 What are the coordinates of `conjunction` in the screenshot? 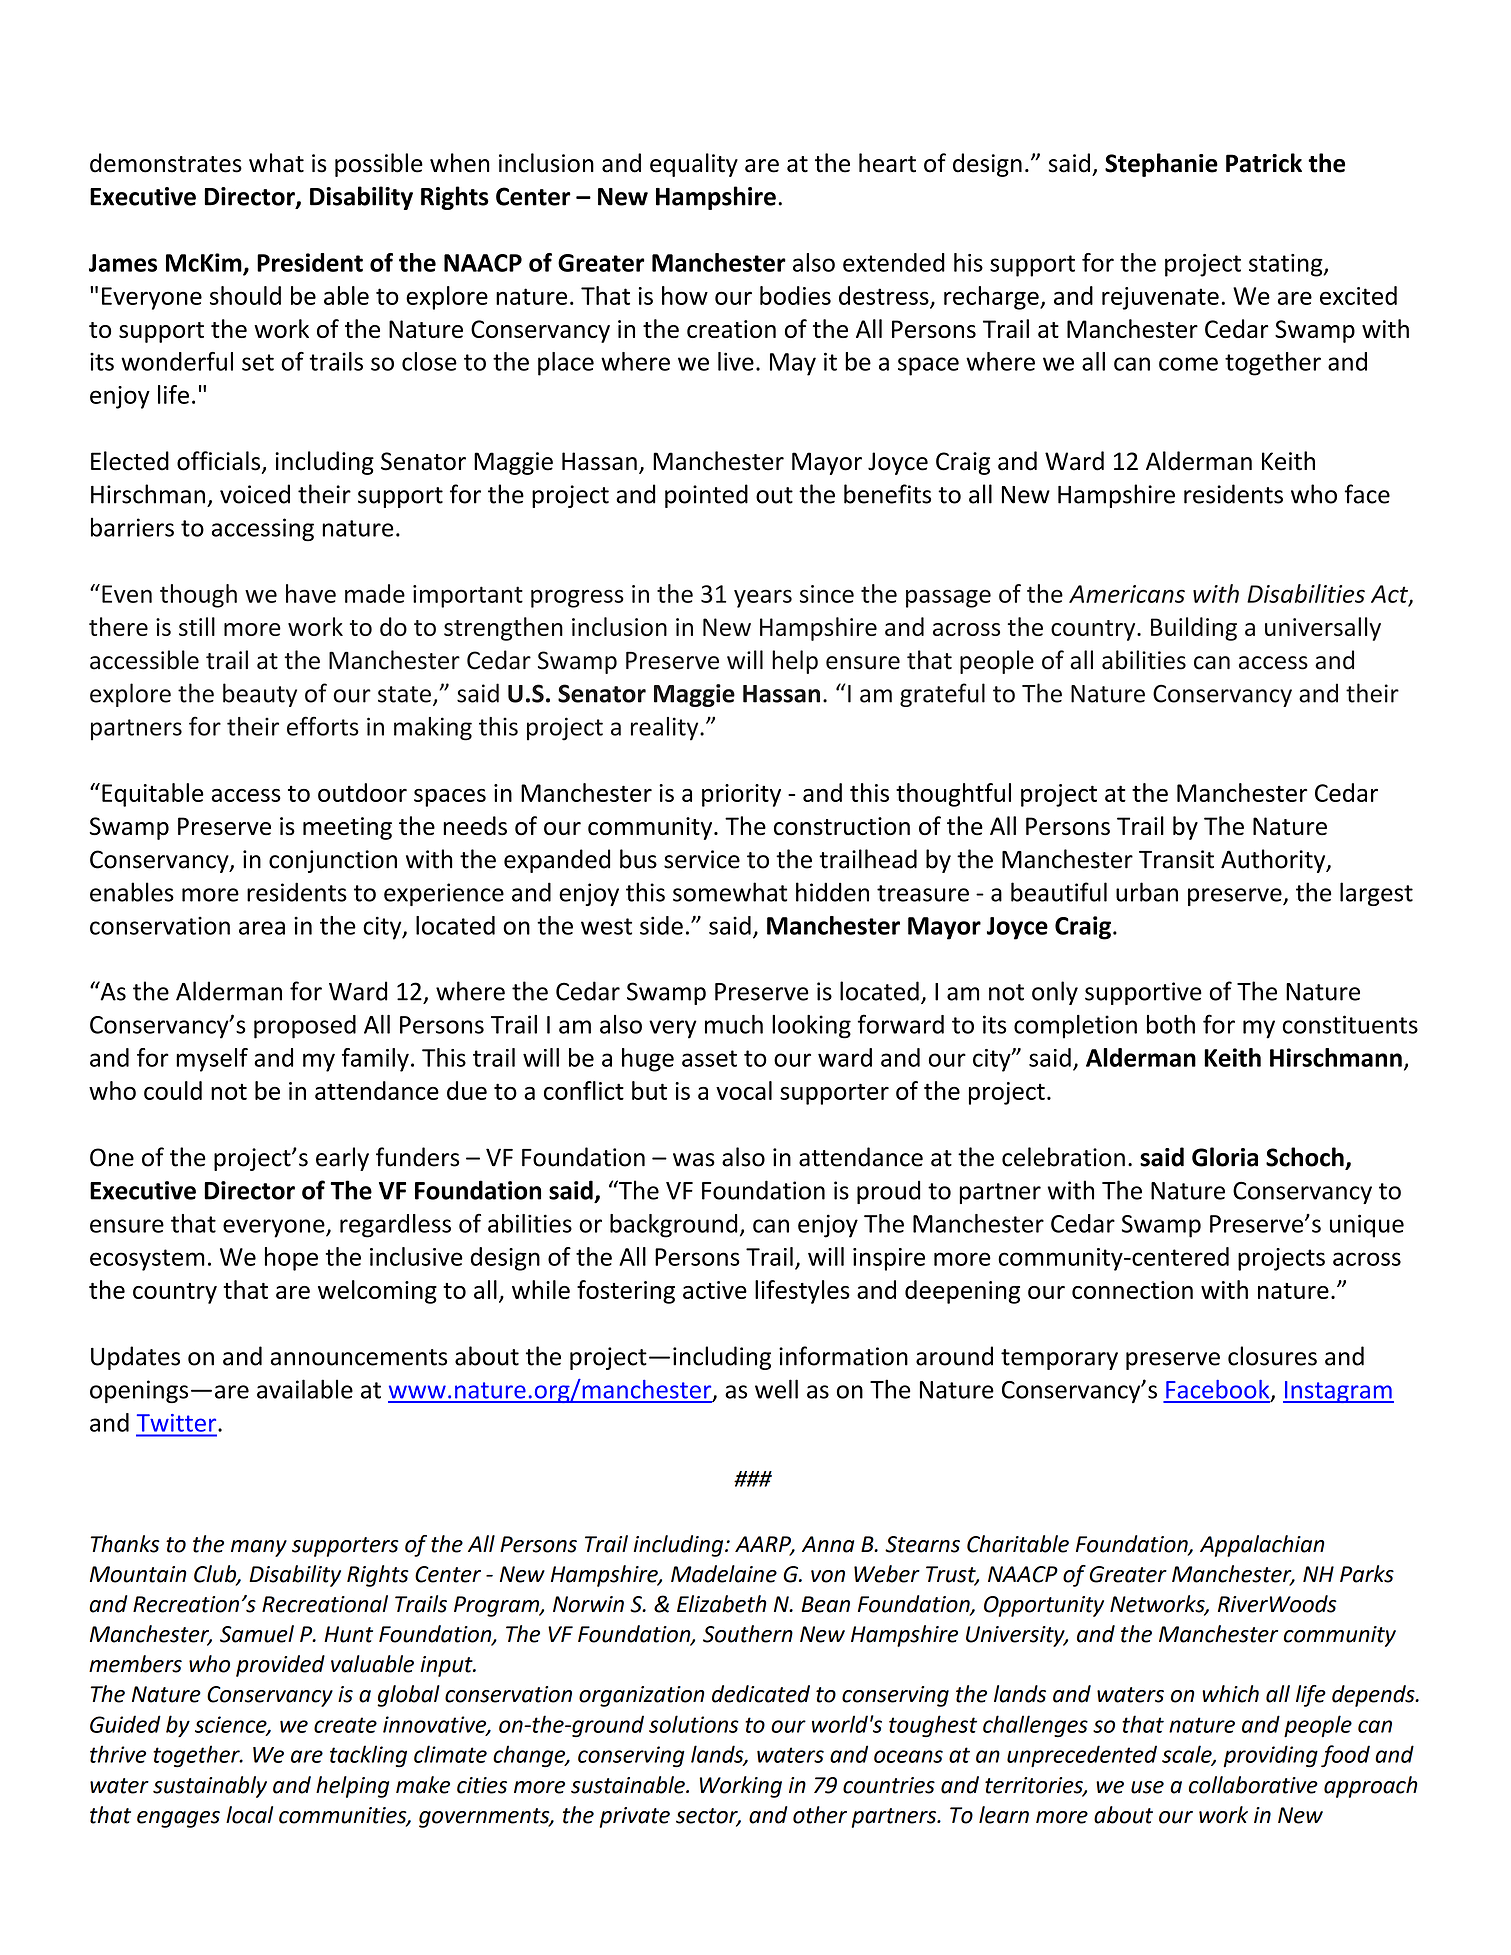 It's located at (333, 861).
